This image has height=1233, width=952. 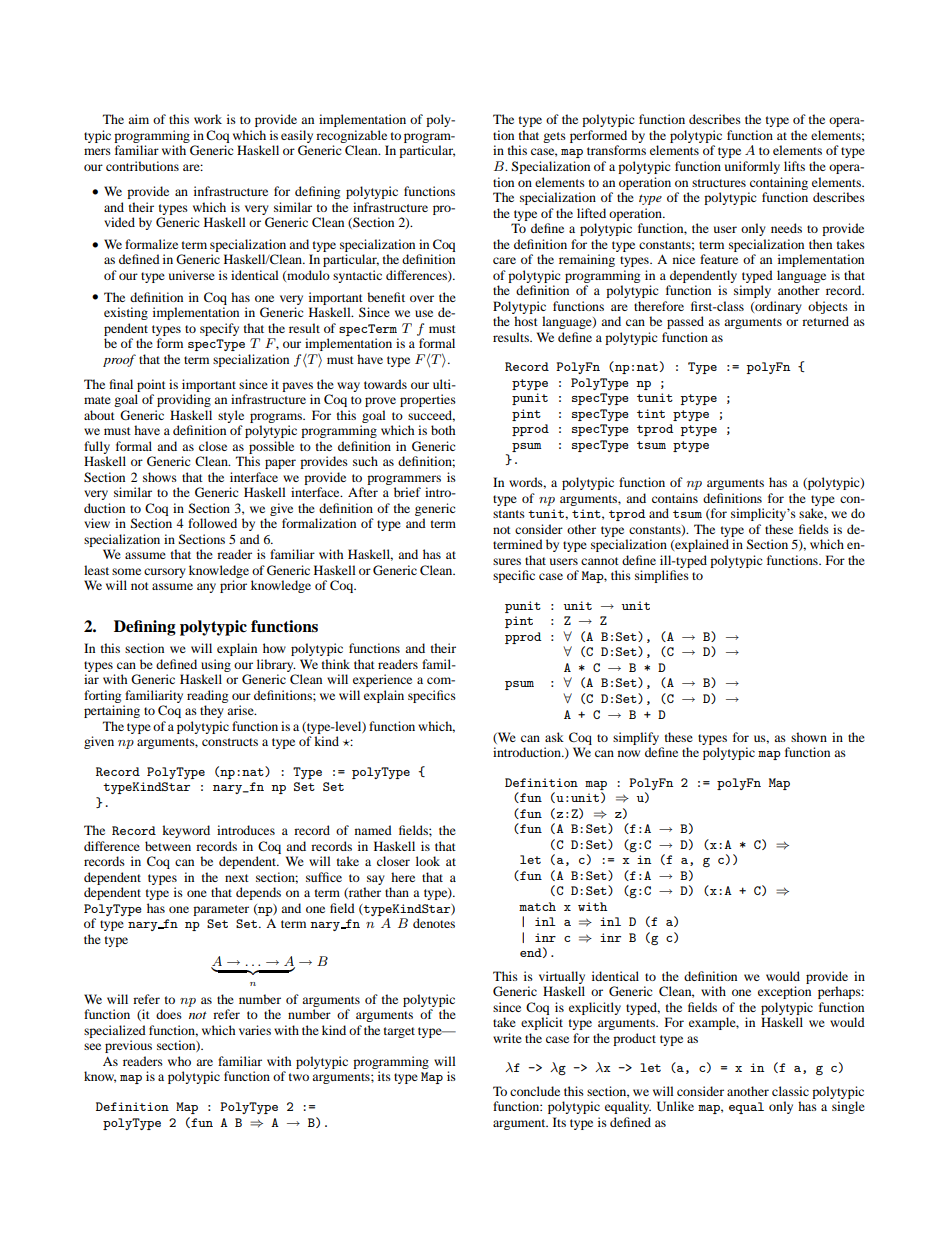 I want to click on named, so click(x=373, y=830).
